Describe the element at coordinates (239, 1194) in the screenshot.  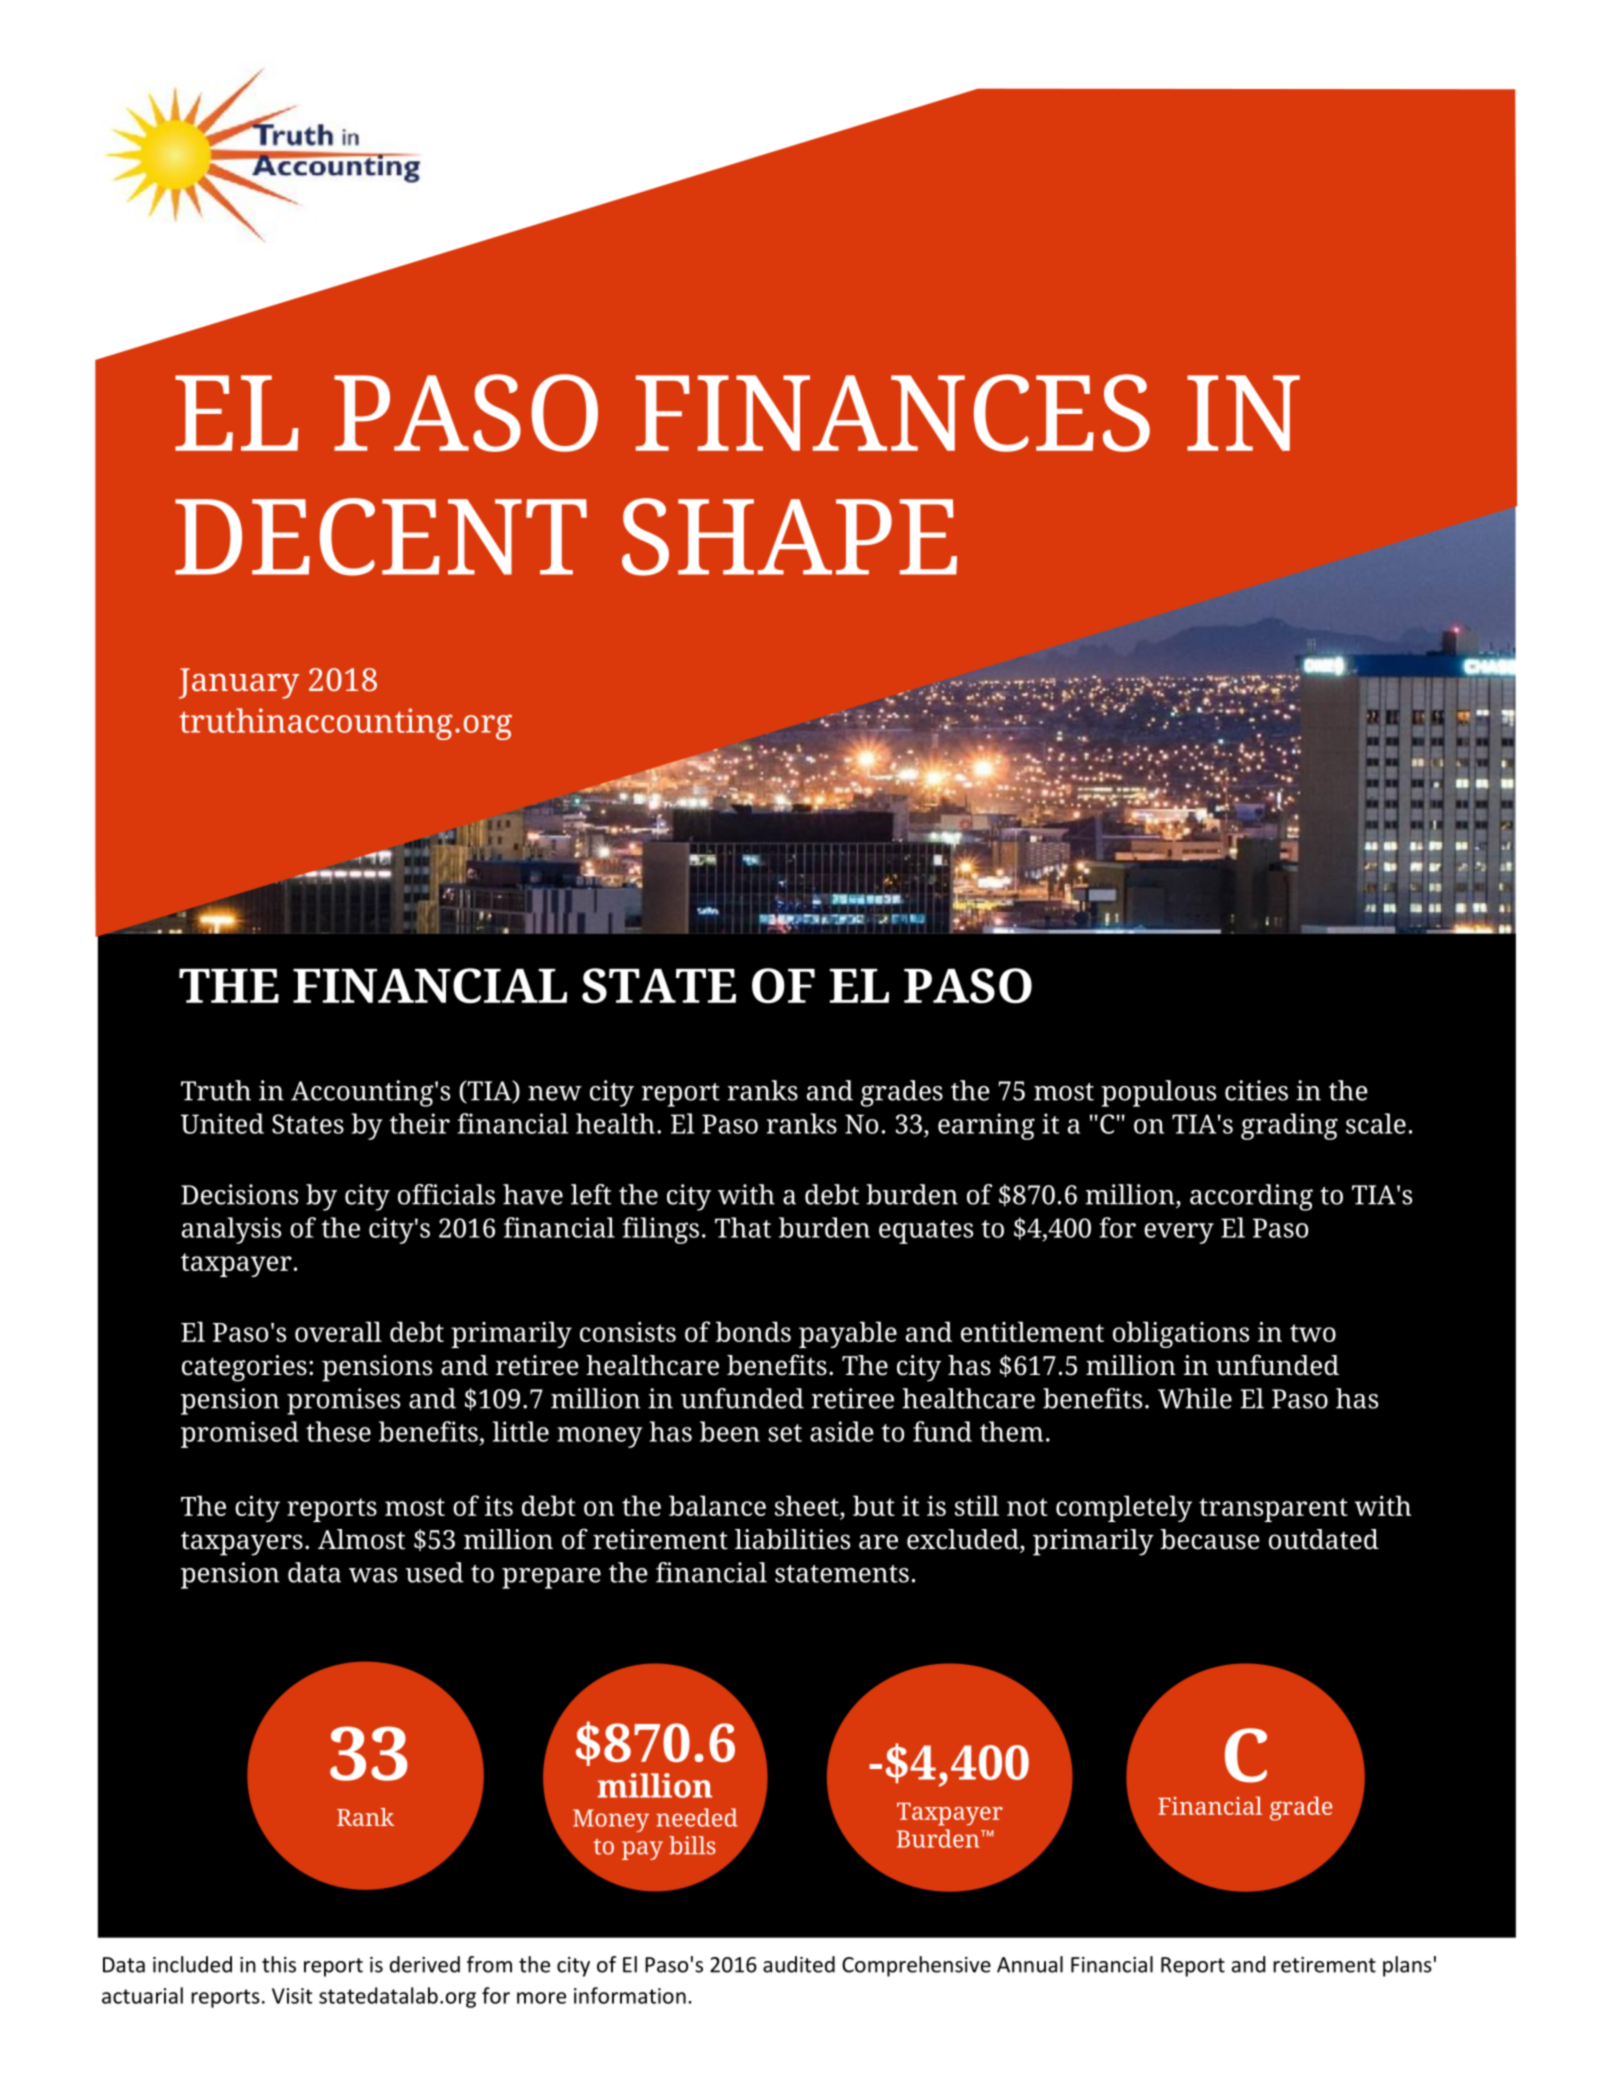
I see `Decisions` at that location.
